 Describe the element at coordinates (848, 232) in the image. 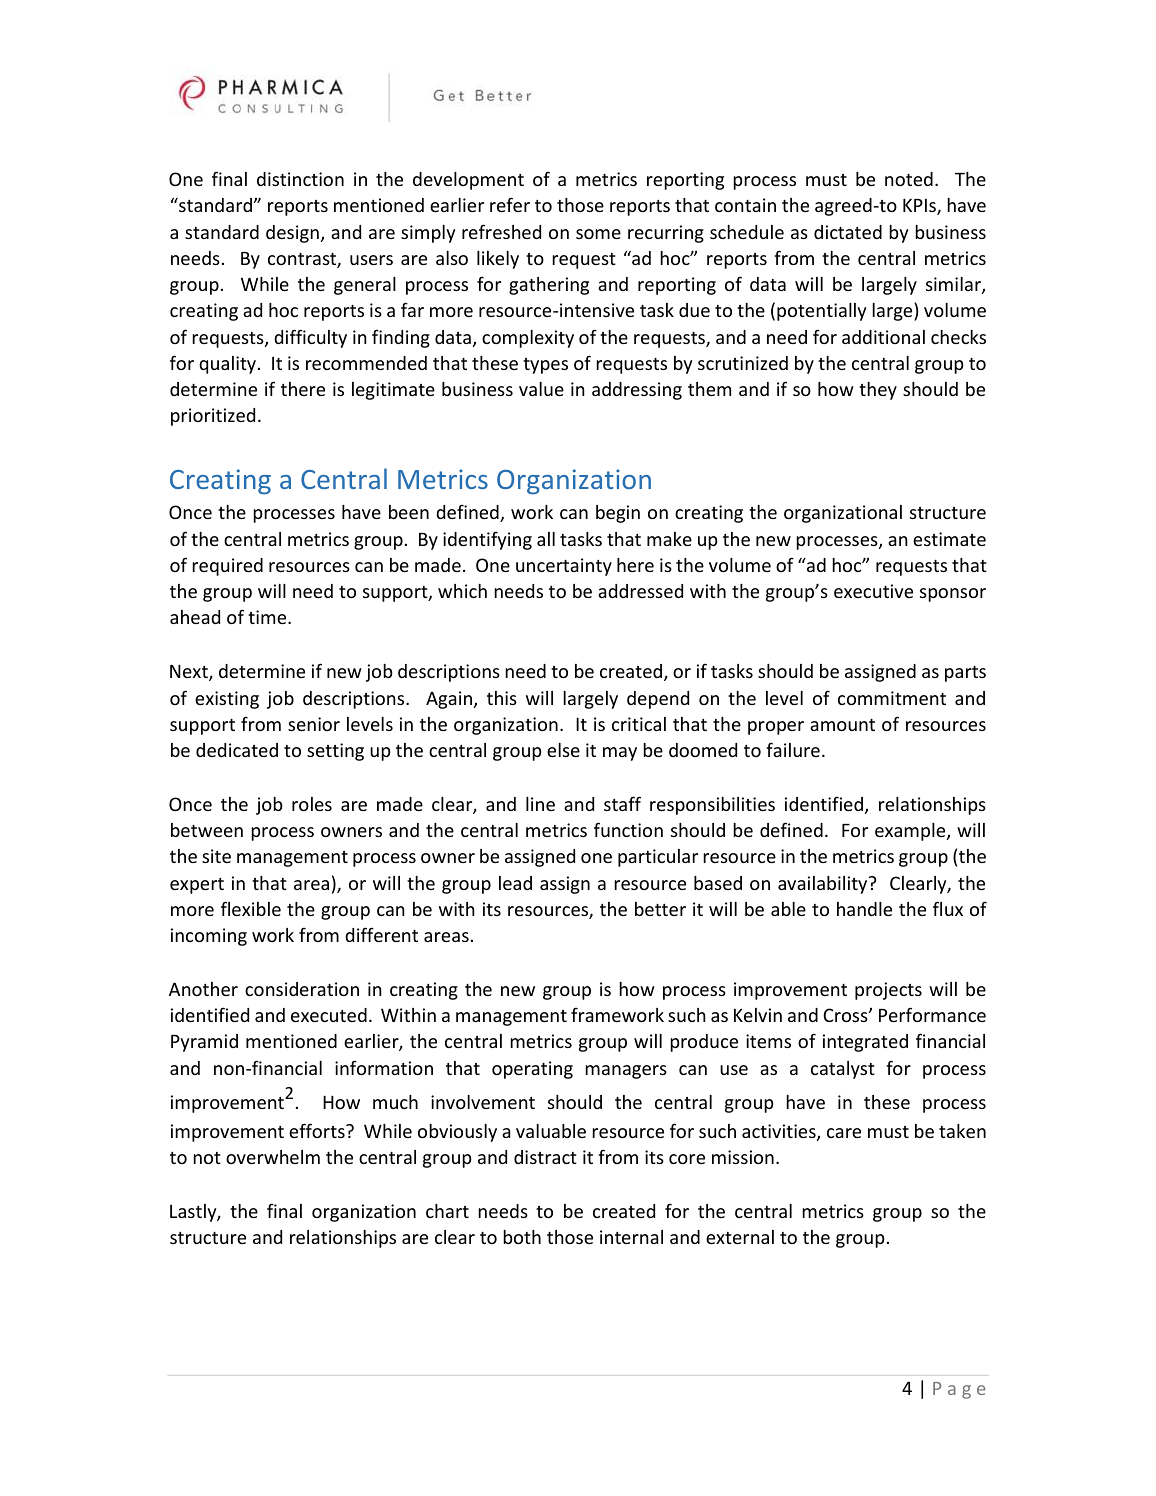

I see `dictated` at that location.
